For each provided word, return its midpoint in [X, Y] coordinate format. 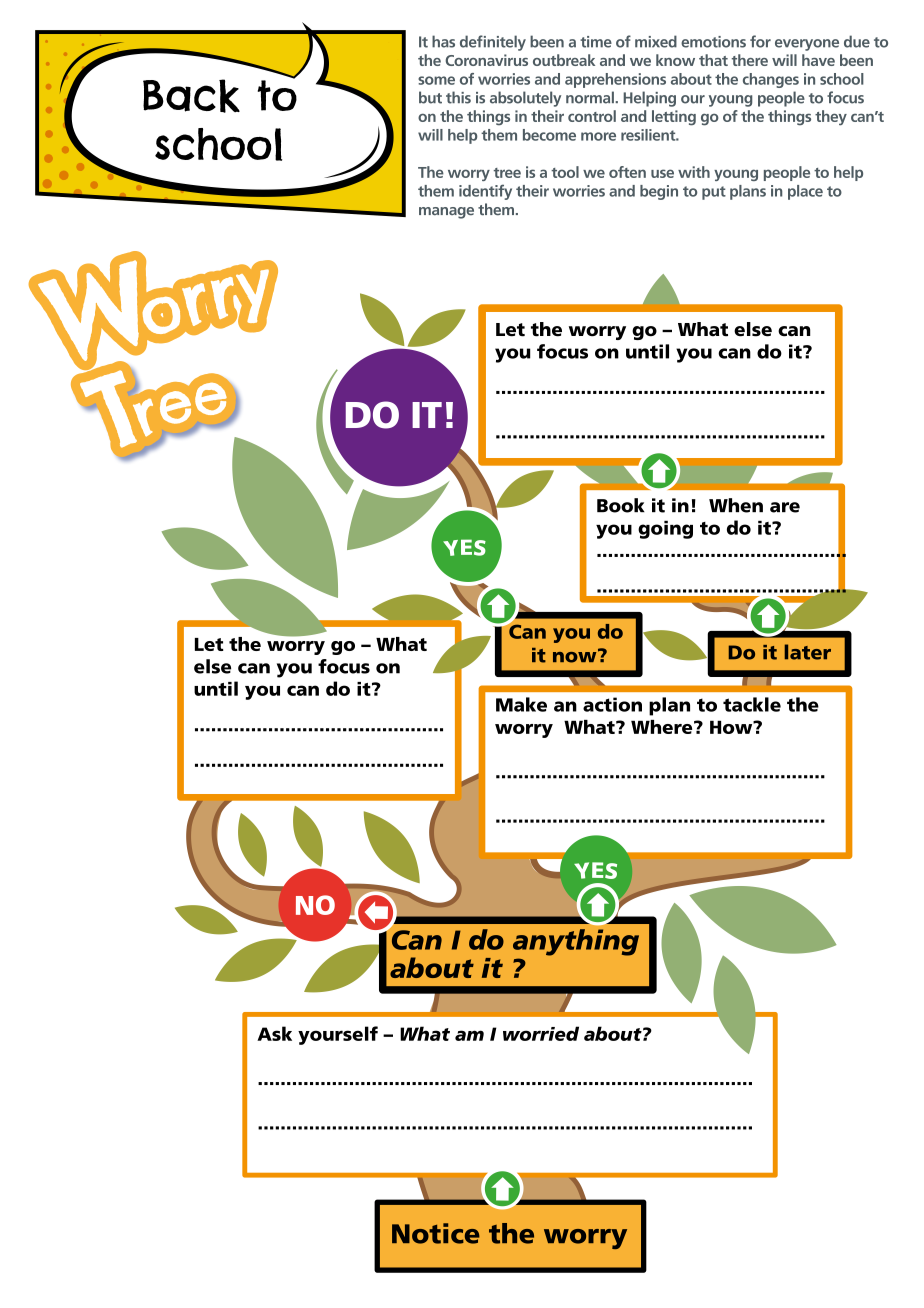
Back [191, 96]
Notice [436, 1233]
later [808, 652]
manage [446, 213]
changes [771, 80]
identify [485, 192]
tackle [752, 704]
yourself [338, 1035]
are [785, 507]
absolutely [525, 99]
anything [576, 942]
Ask [274, 1033]
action [612, 704]
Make [521, 704]
